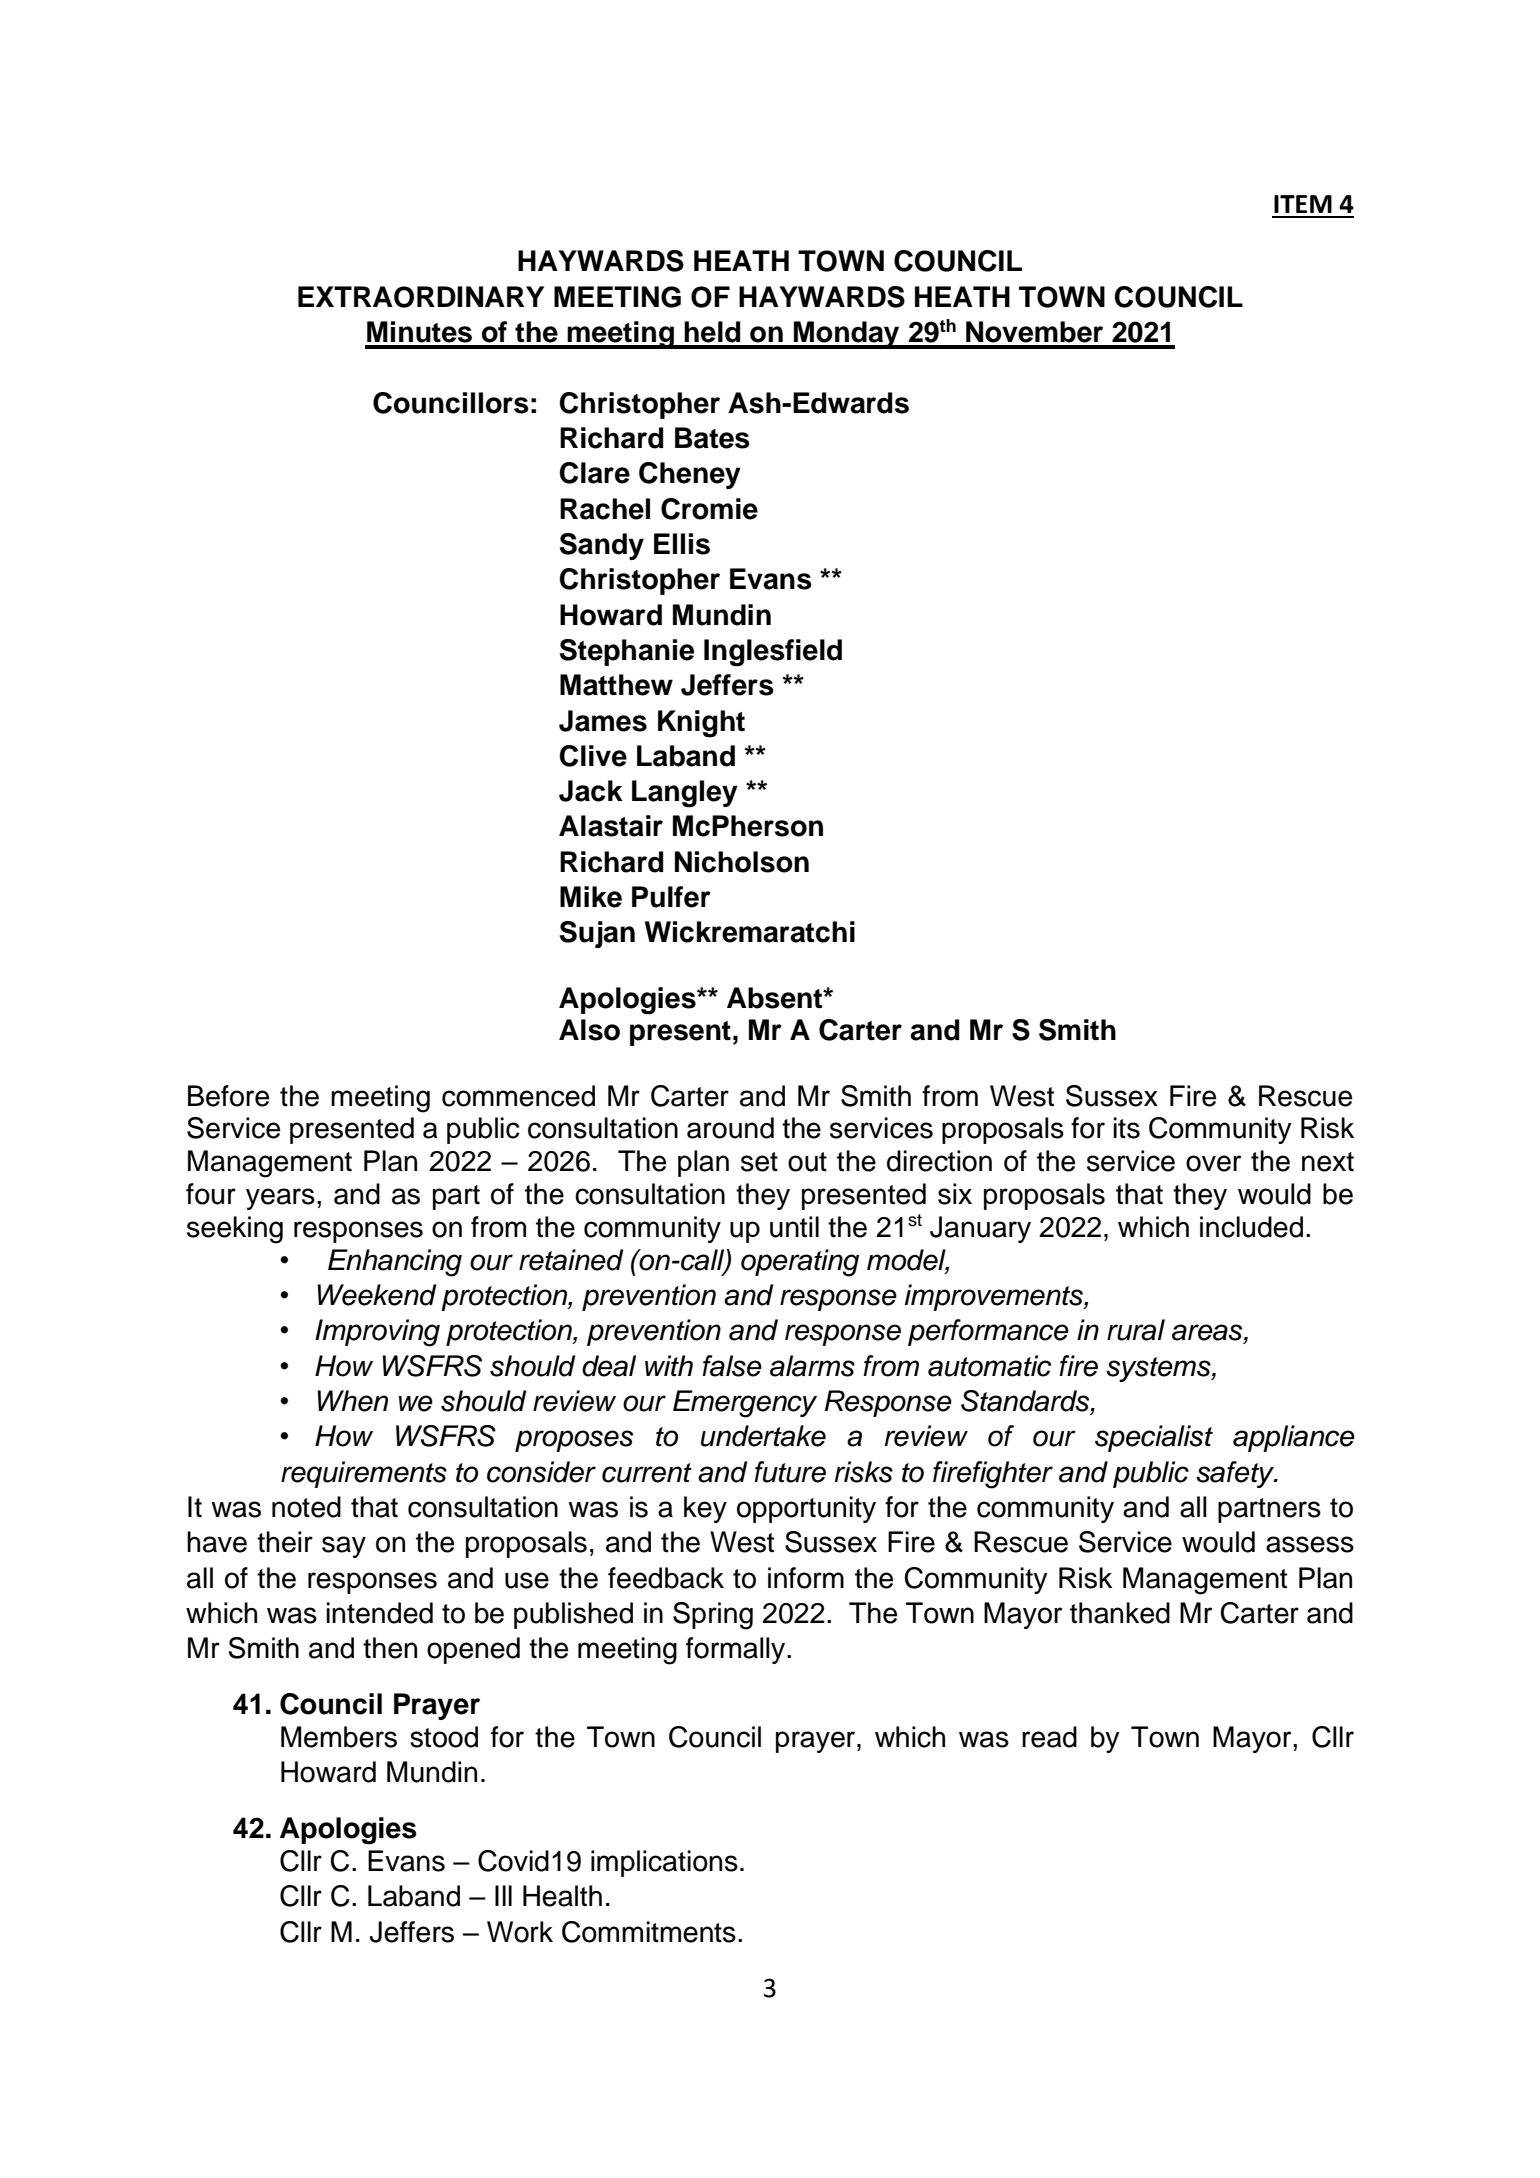 The height and width of the page is (2178, 1540). What do you see at coordinates (1126, 1128) in the page?
I see `its` at bounding box center [1126, 1128].
